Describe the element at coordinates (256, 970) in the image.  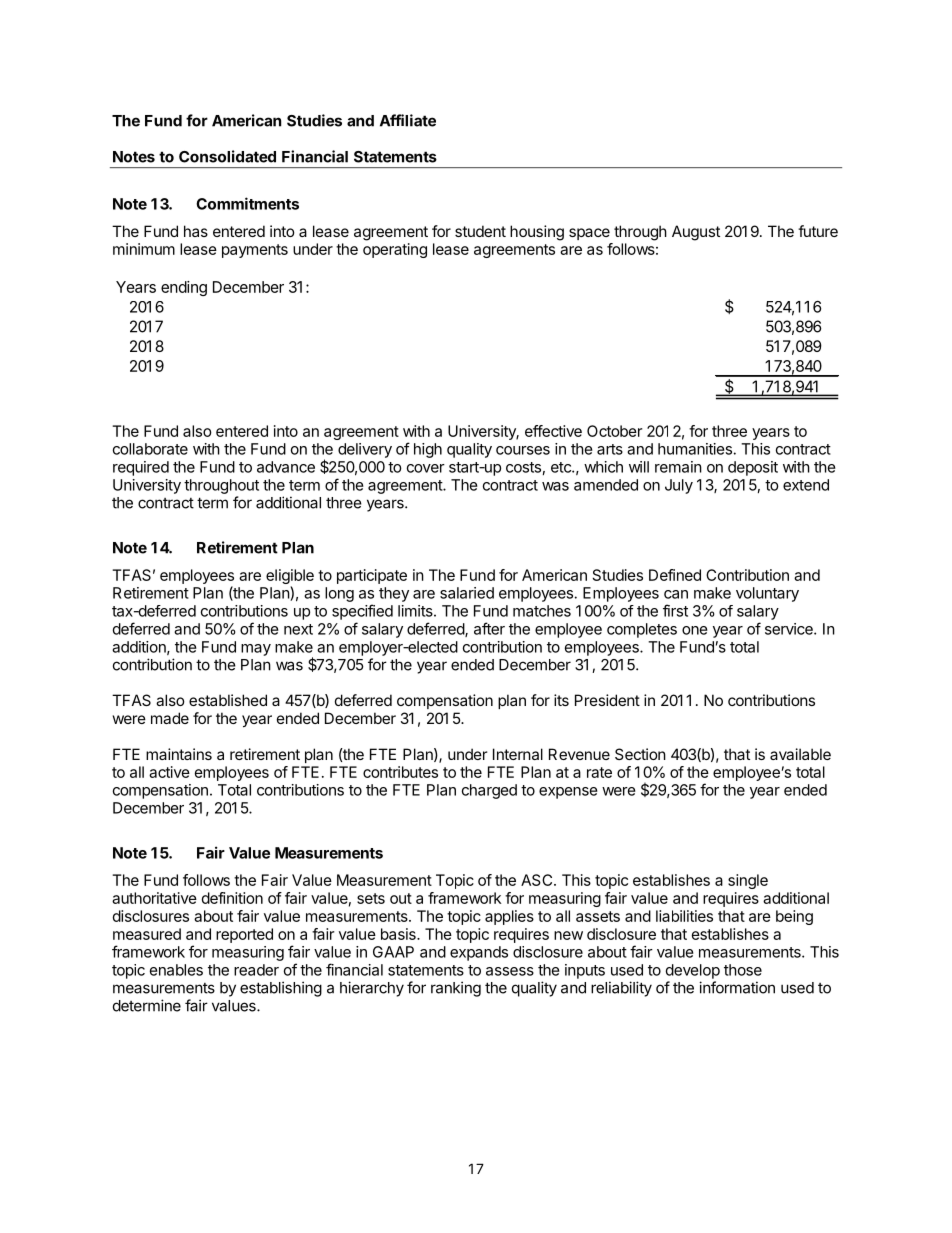
I see `reader` at that location.
